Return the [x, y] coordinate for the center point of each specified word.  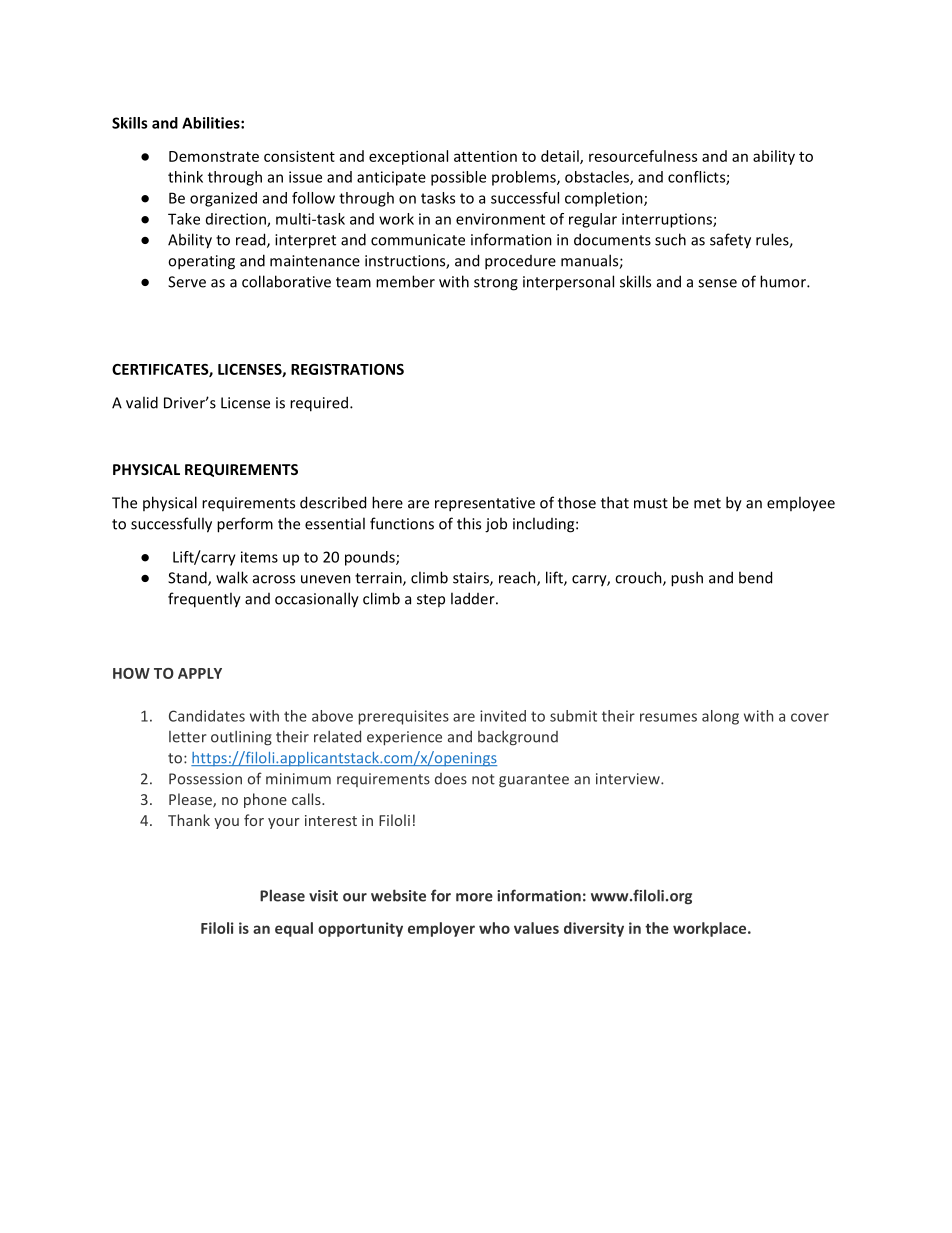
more [474, 897]
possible [458, 178]
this [469, 523]
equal [294, 929]
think [185, 177]
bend [755, 577]
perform [245, 525]
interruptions [668, 220]
